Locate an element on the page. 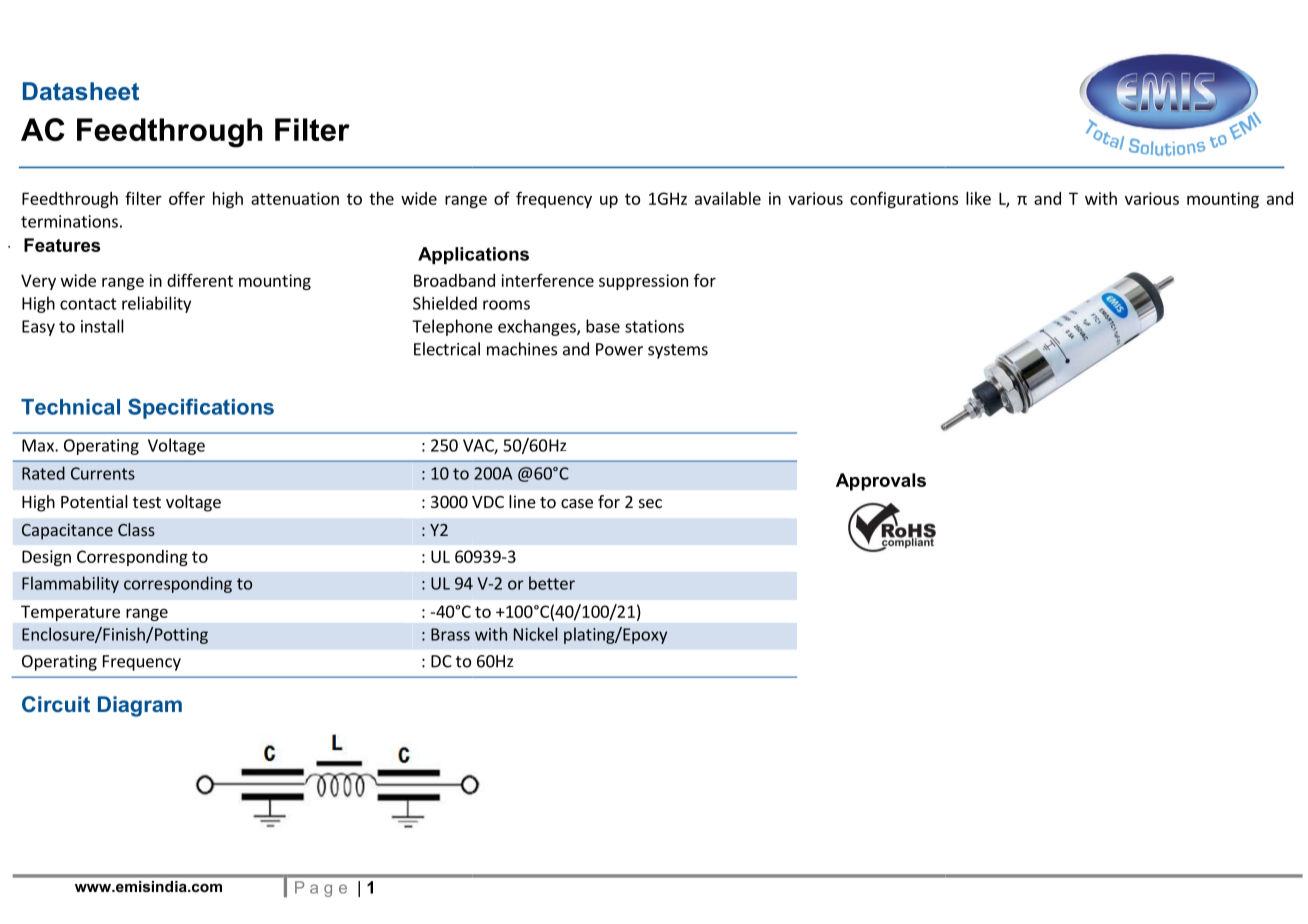 The image size is (1308, 924). line is located at coordinates (522, 501).
